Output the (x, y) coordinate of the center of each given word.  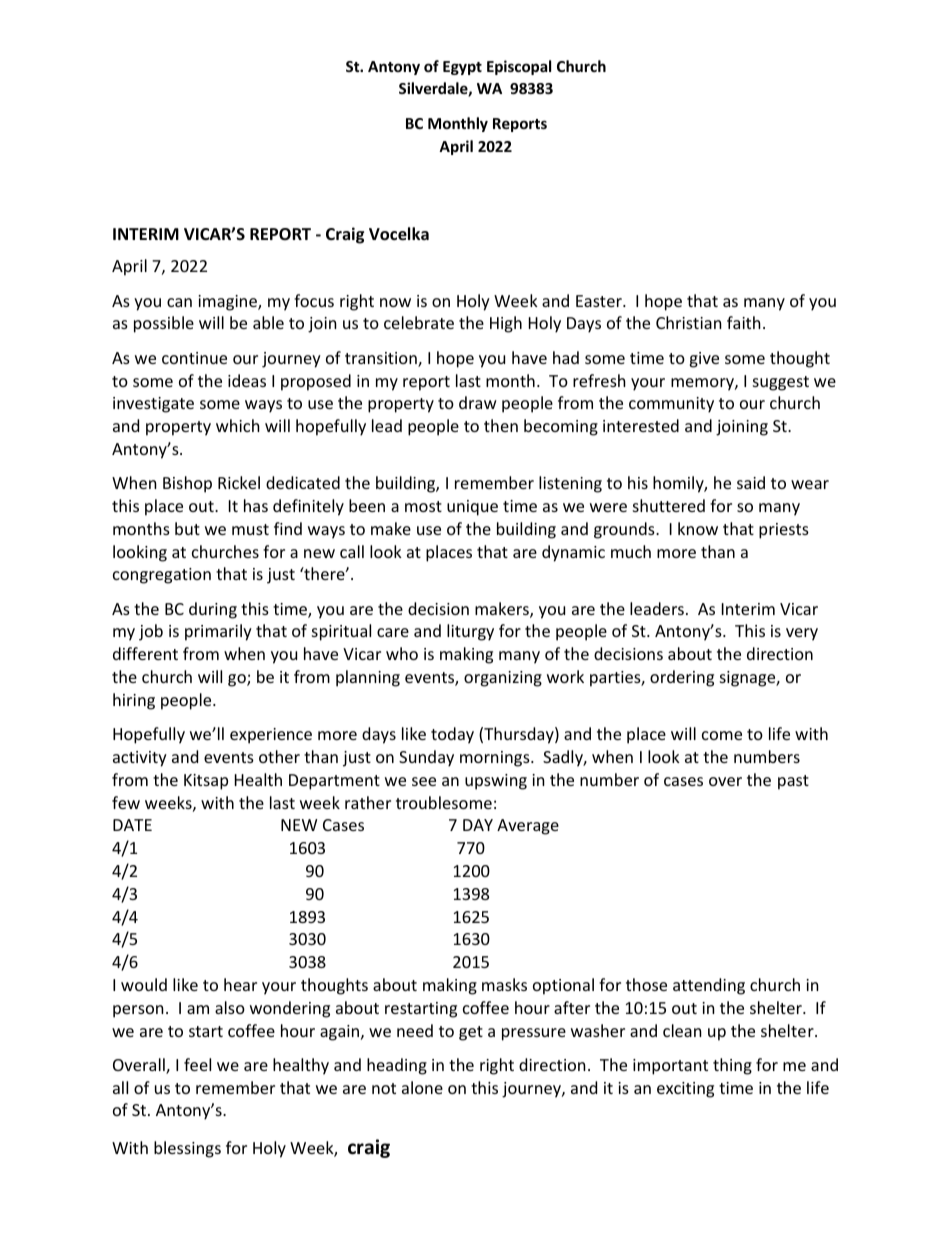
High (506, 324)
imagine (228, 303)
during (213, 610)
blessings (187, 1149)
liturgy (470, 632)
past (793, 782)
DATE (132, 825)
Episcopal (519, 67)
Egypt (462, 68)
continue (194, 358)
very (802, 634)
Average (528, 827)
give (704, 360)
